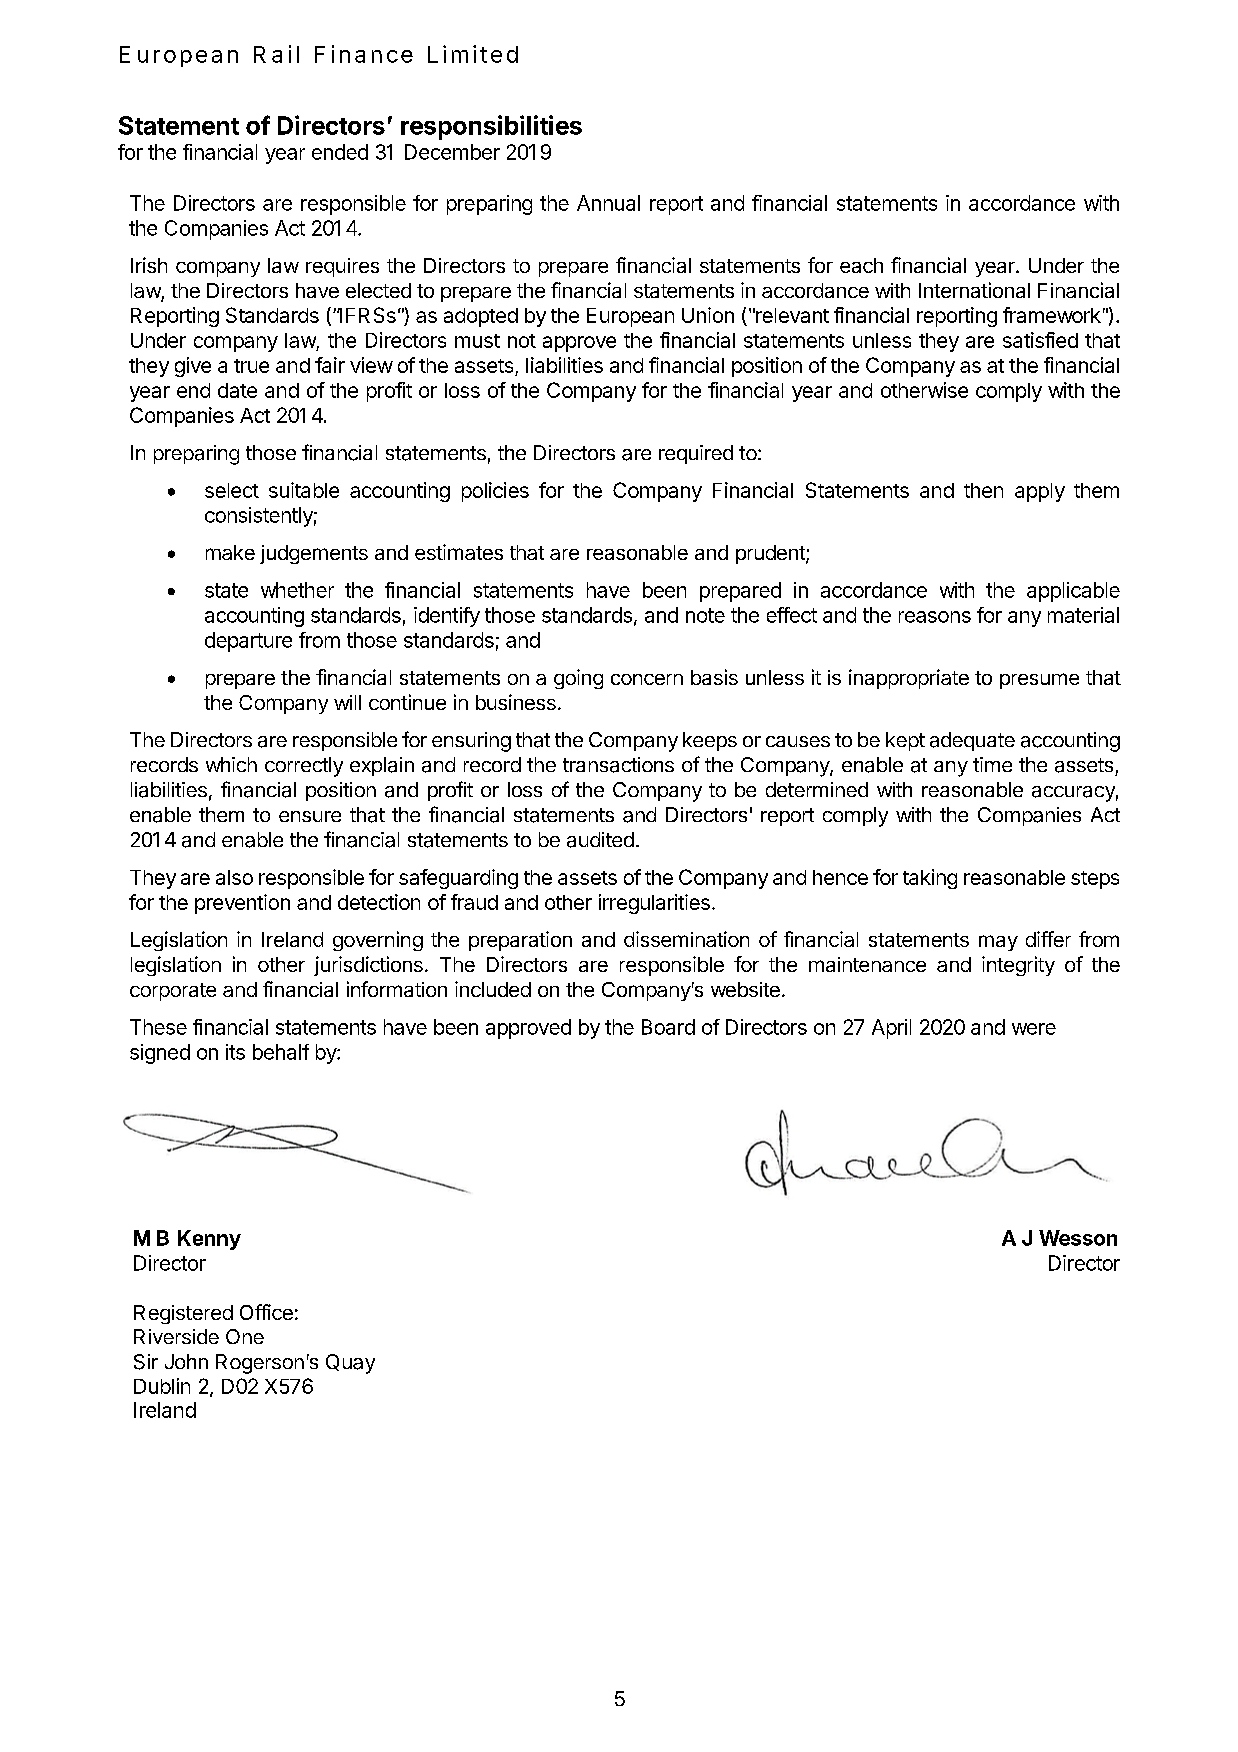 Image resolution: width=1238 pixels, height=1752 pixels. What do you see at coordinates (340, 152) in the document?
I see `ended` at bounding box center [340, 152].
